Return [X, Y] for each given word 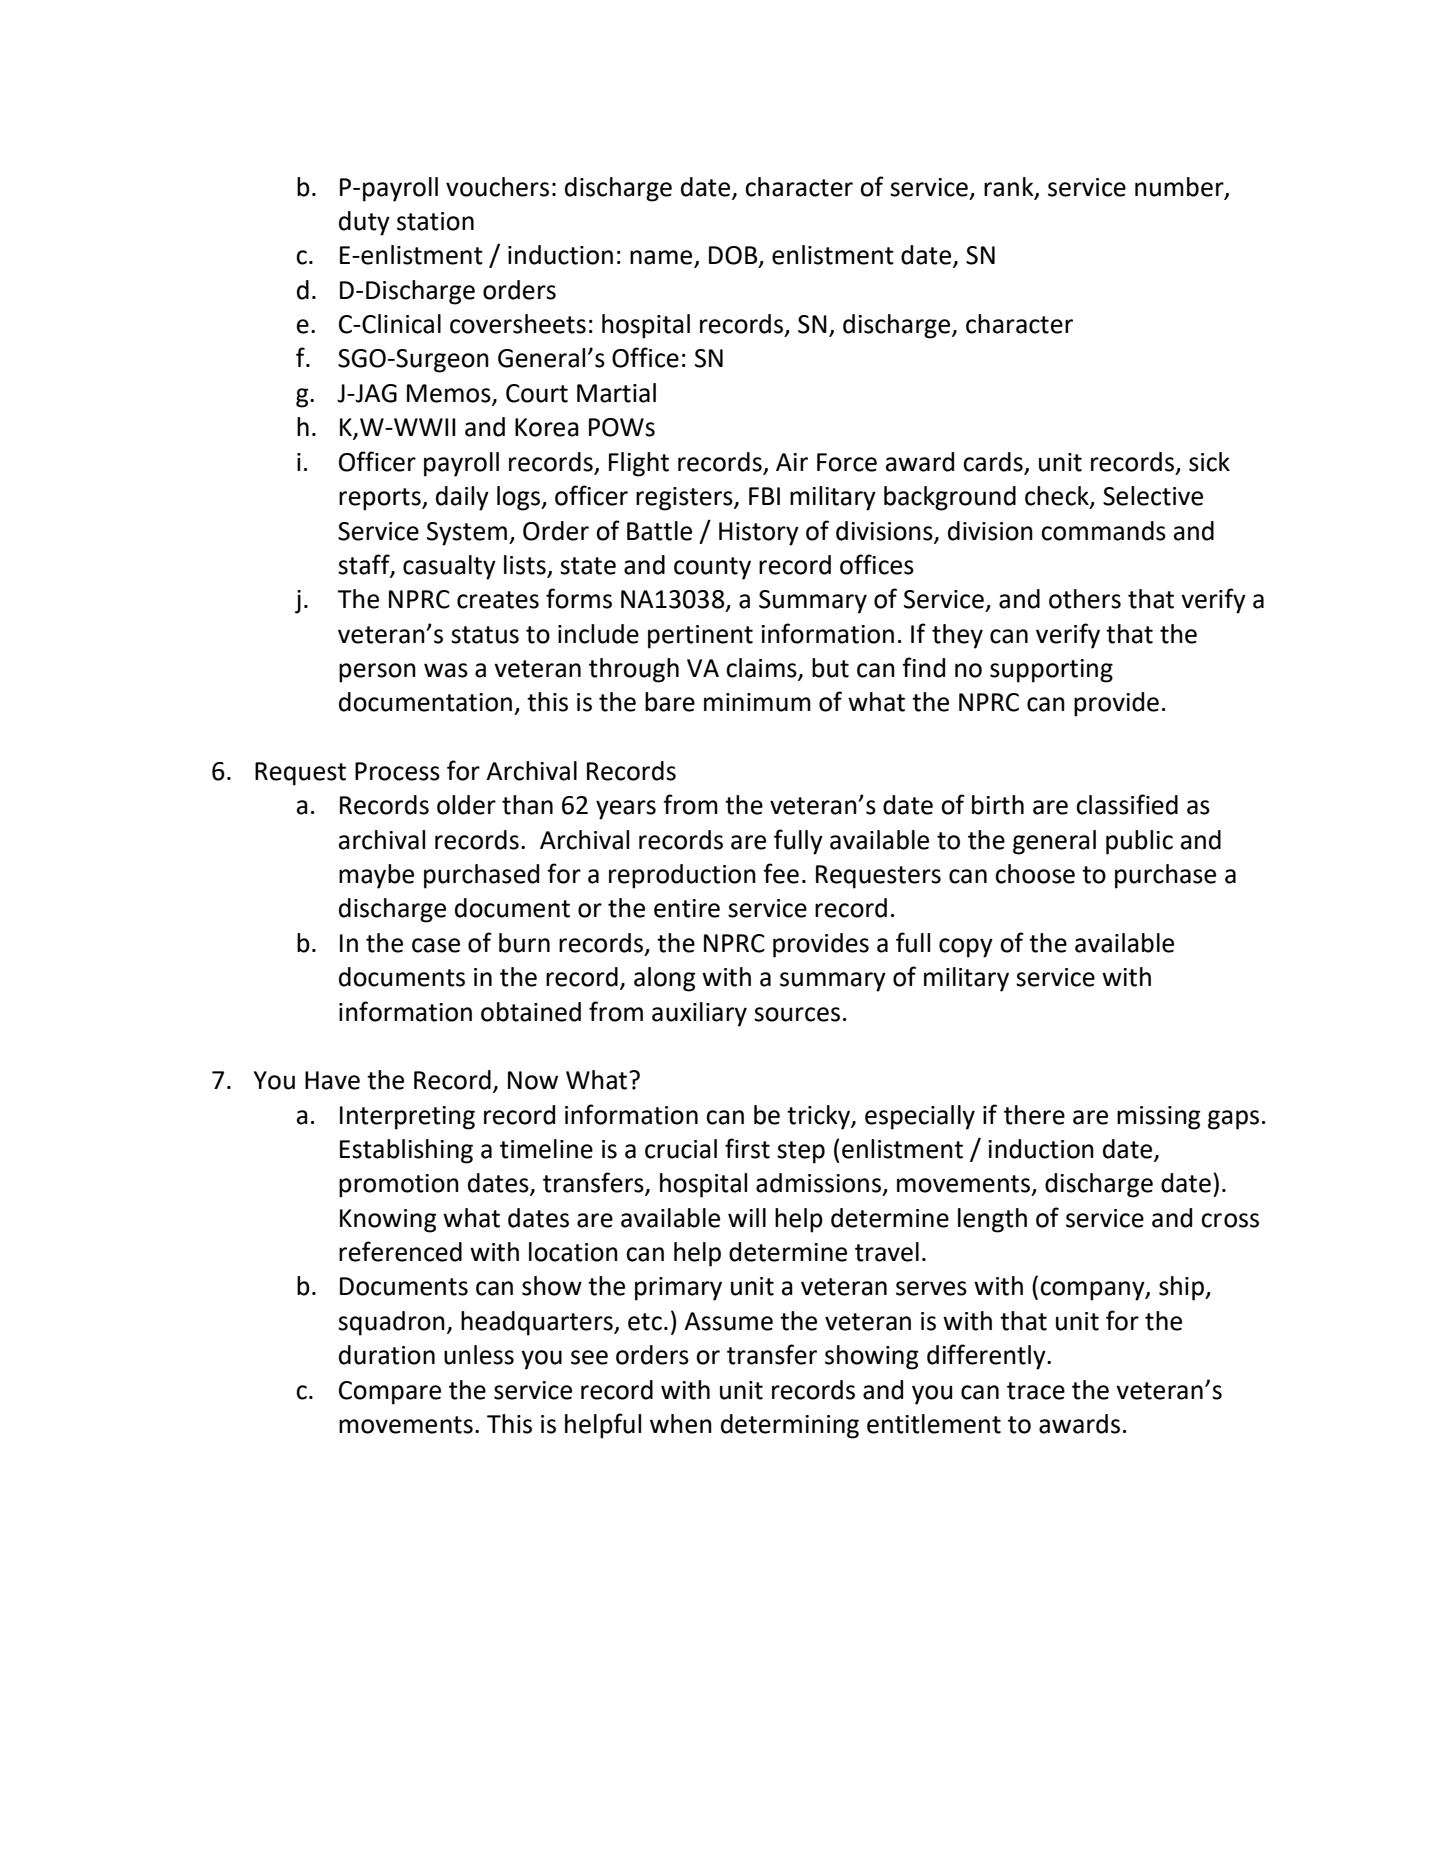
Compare [390, 1393]
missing [1159, 1118]
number [1180, 187]
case [436, 945]
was [446, 670]
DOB [734, 256]
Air [792, 462]
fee [781, 873]
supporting [1051, 671]
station [435, 221]
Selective [1153, 496]
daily [462, 498]
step [801, 1152]
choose [1035, 874]
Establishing [406, 1151]
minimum [757, 702]
